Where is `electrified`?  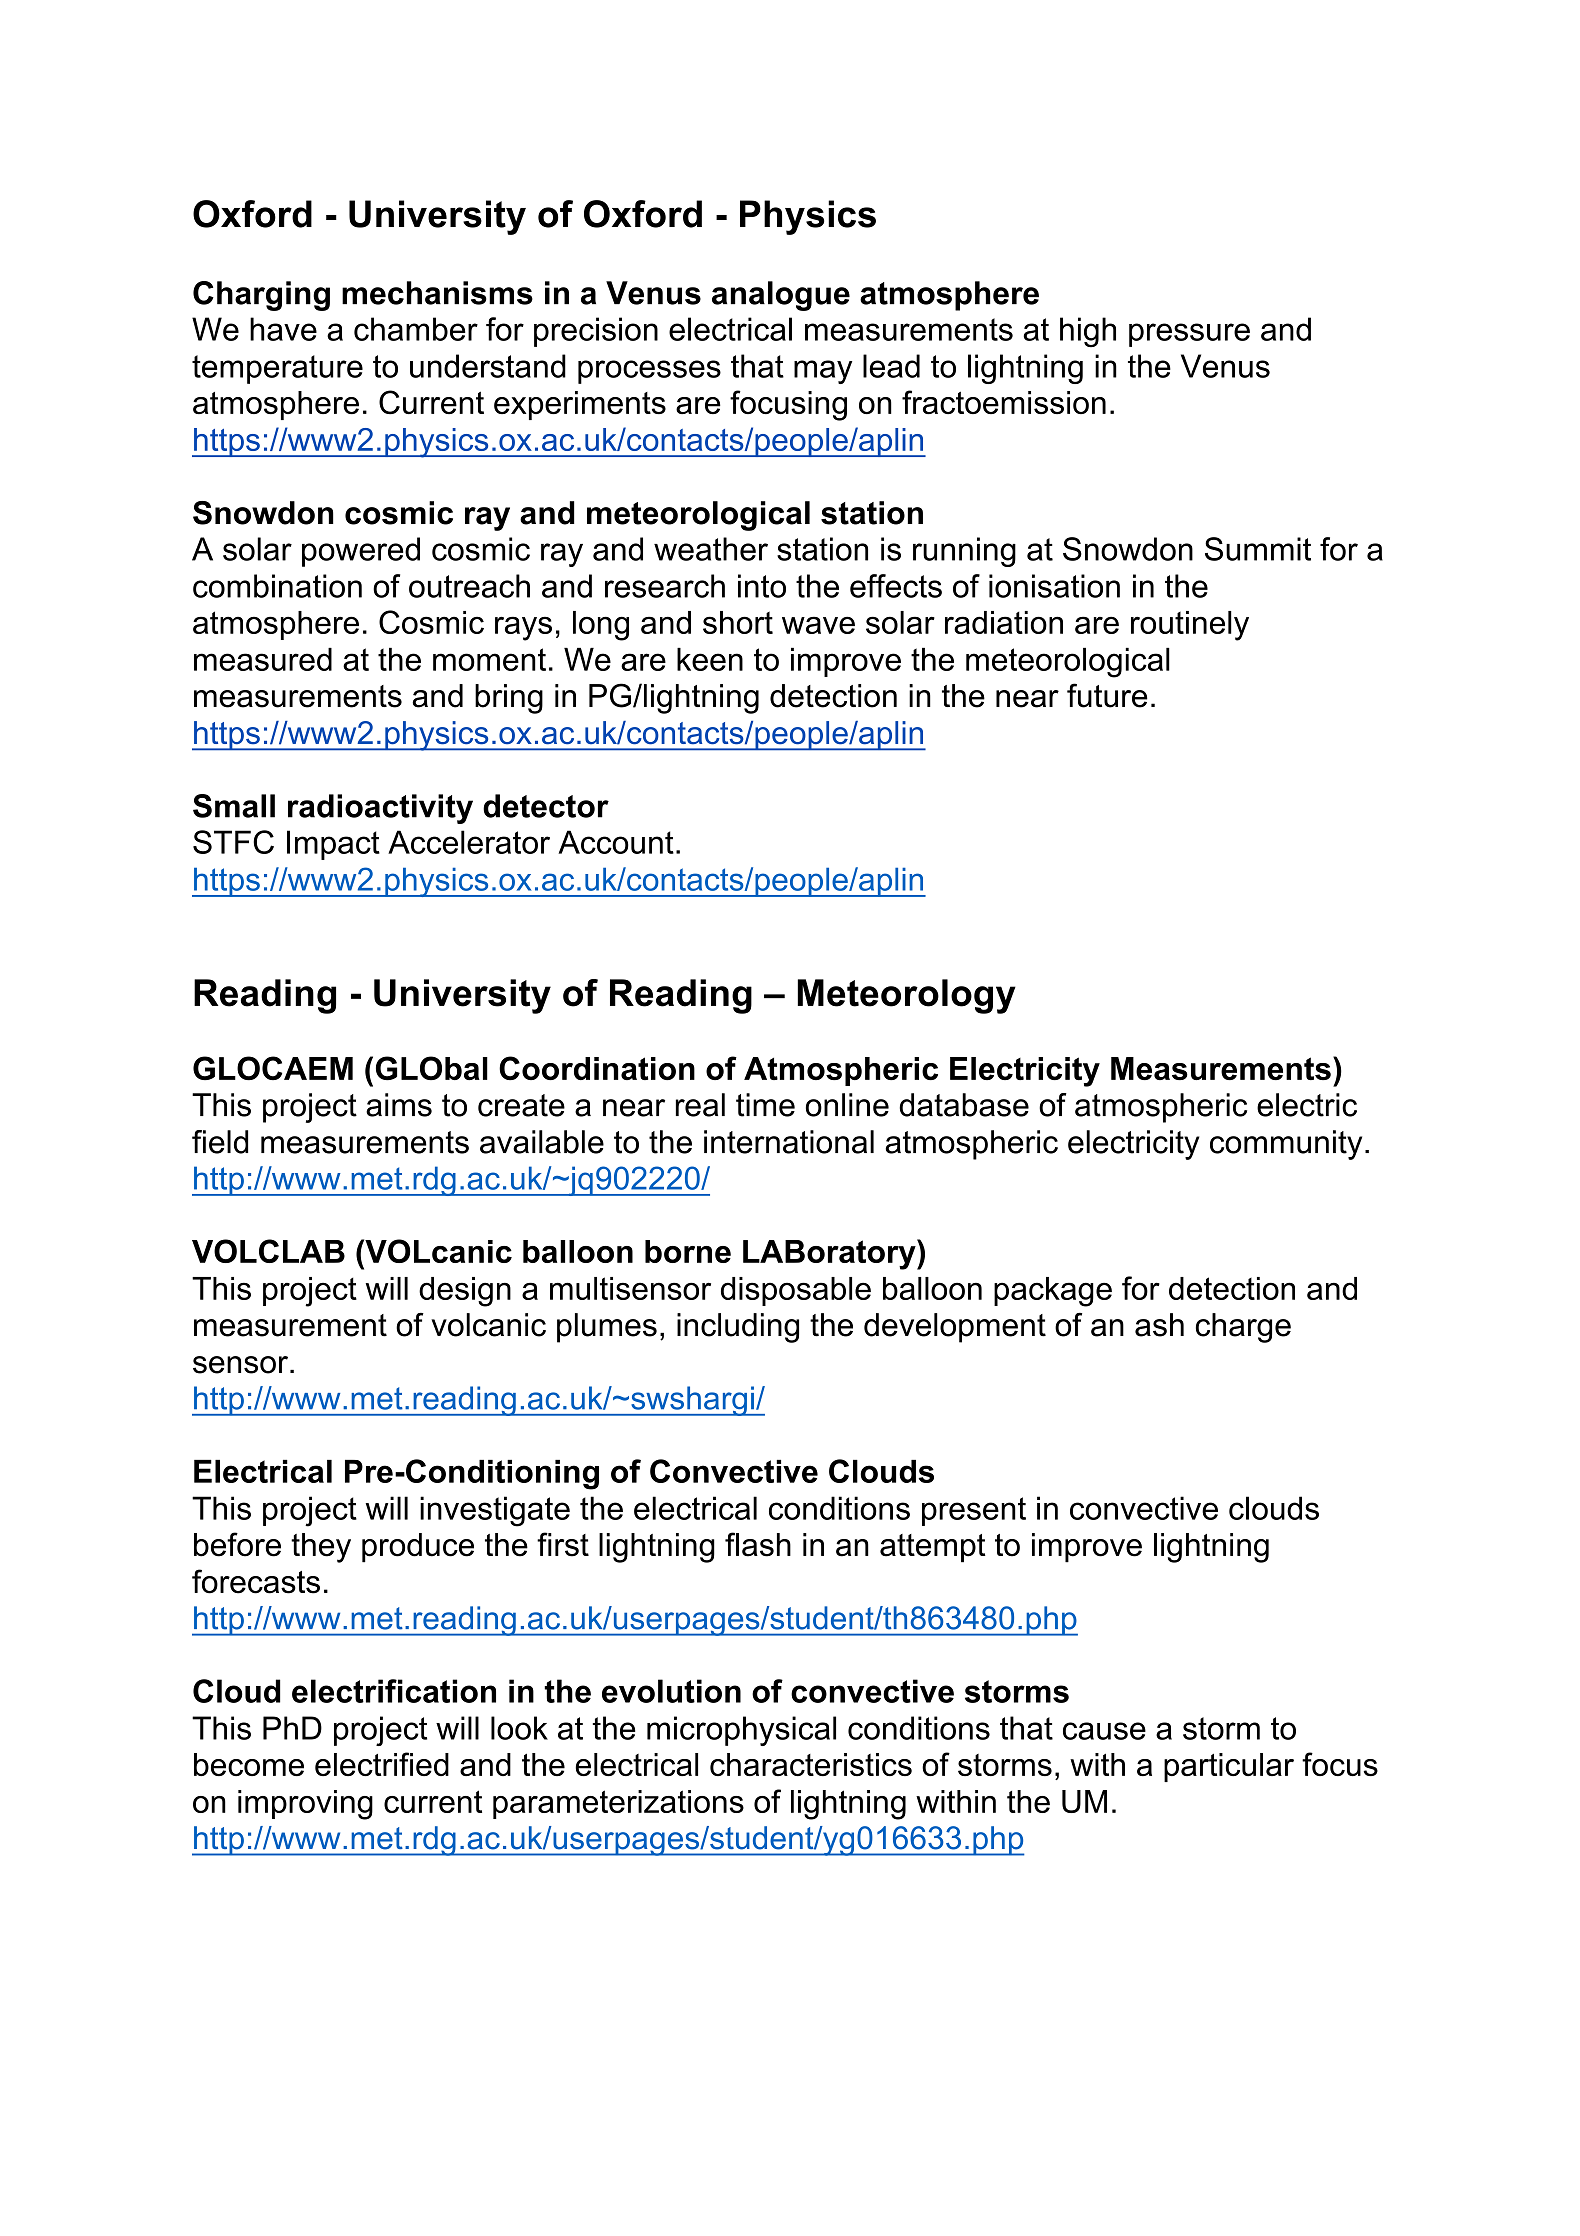
electrified is located at coordinates (382, 1764).
